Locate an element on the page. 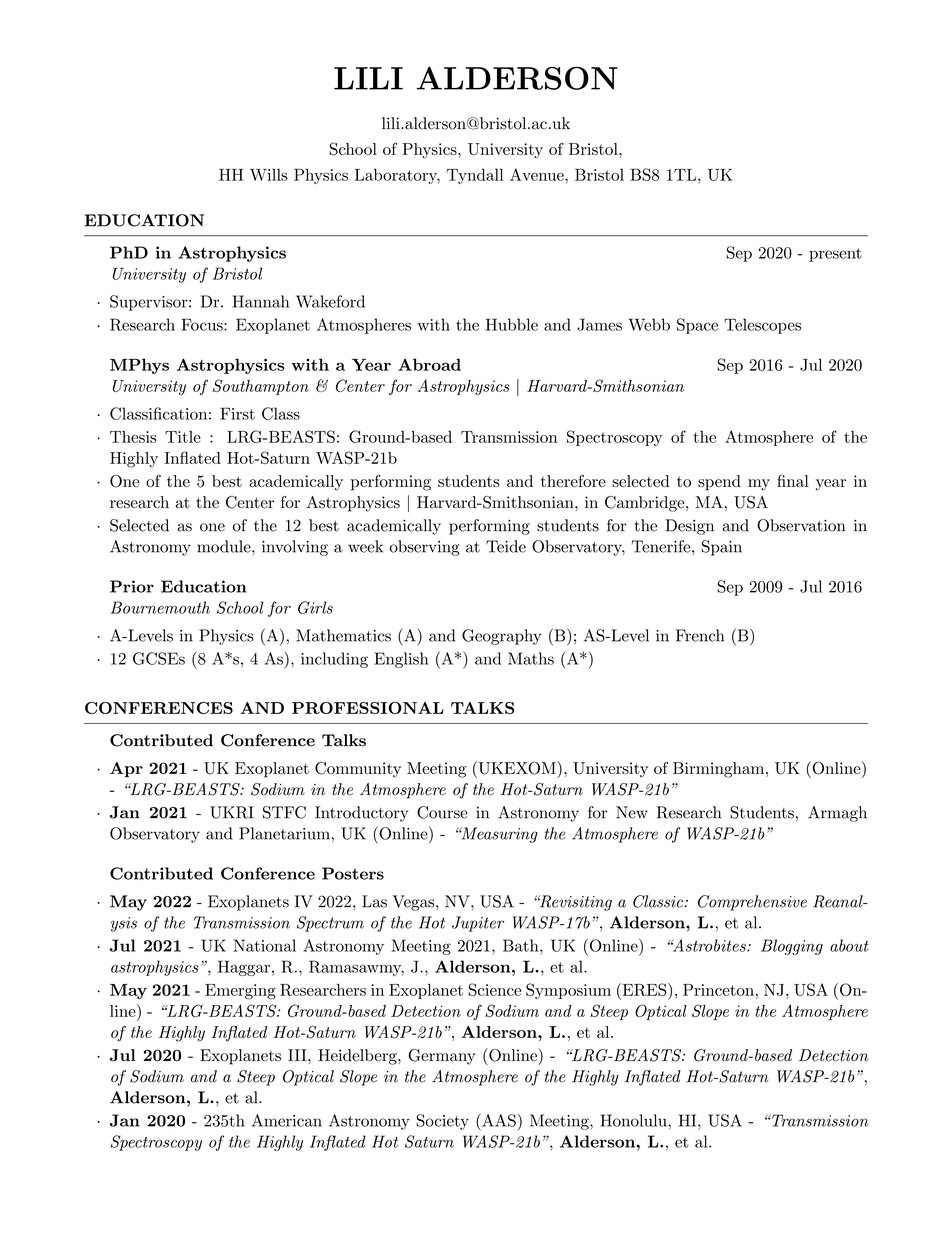 The height and width of the image is (1233, 952). Jupiter is located at coordinates (478, 924).
